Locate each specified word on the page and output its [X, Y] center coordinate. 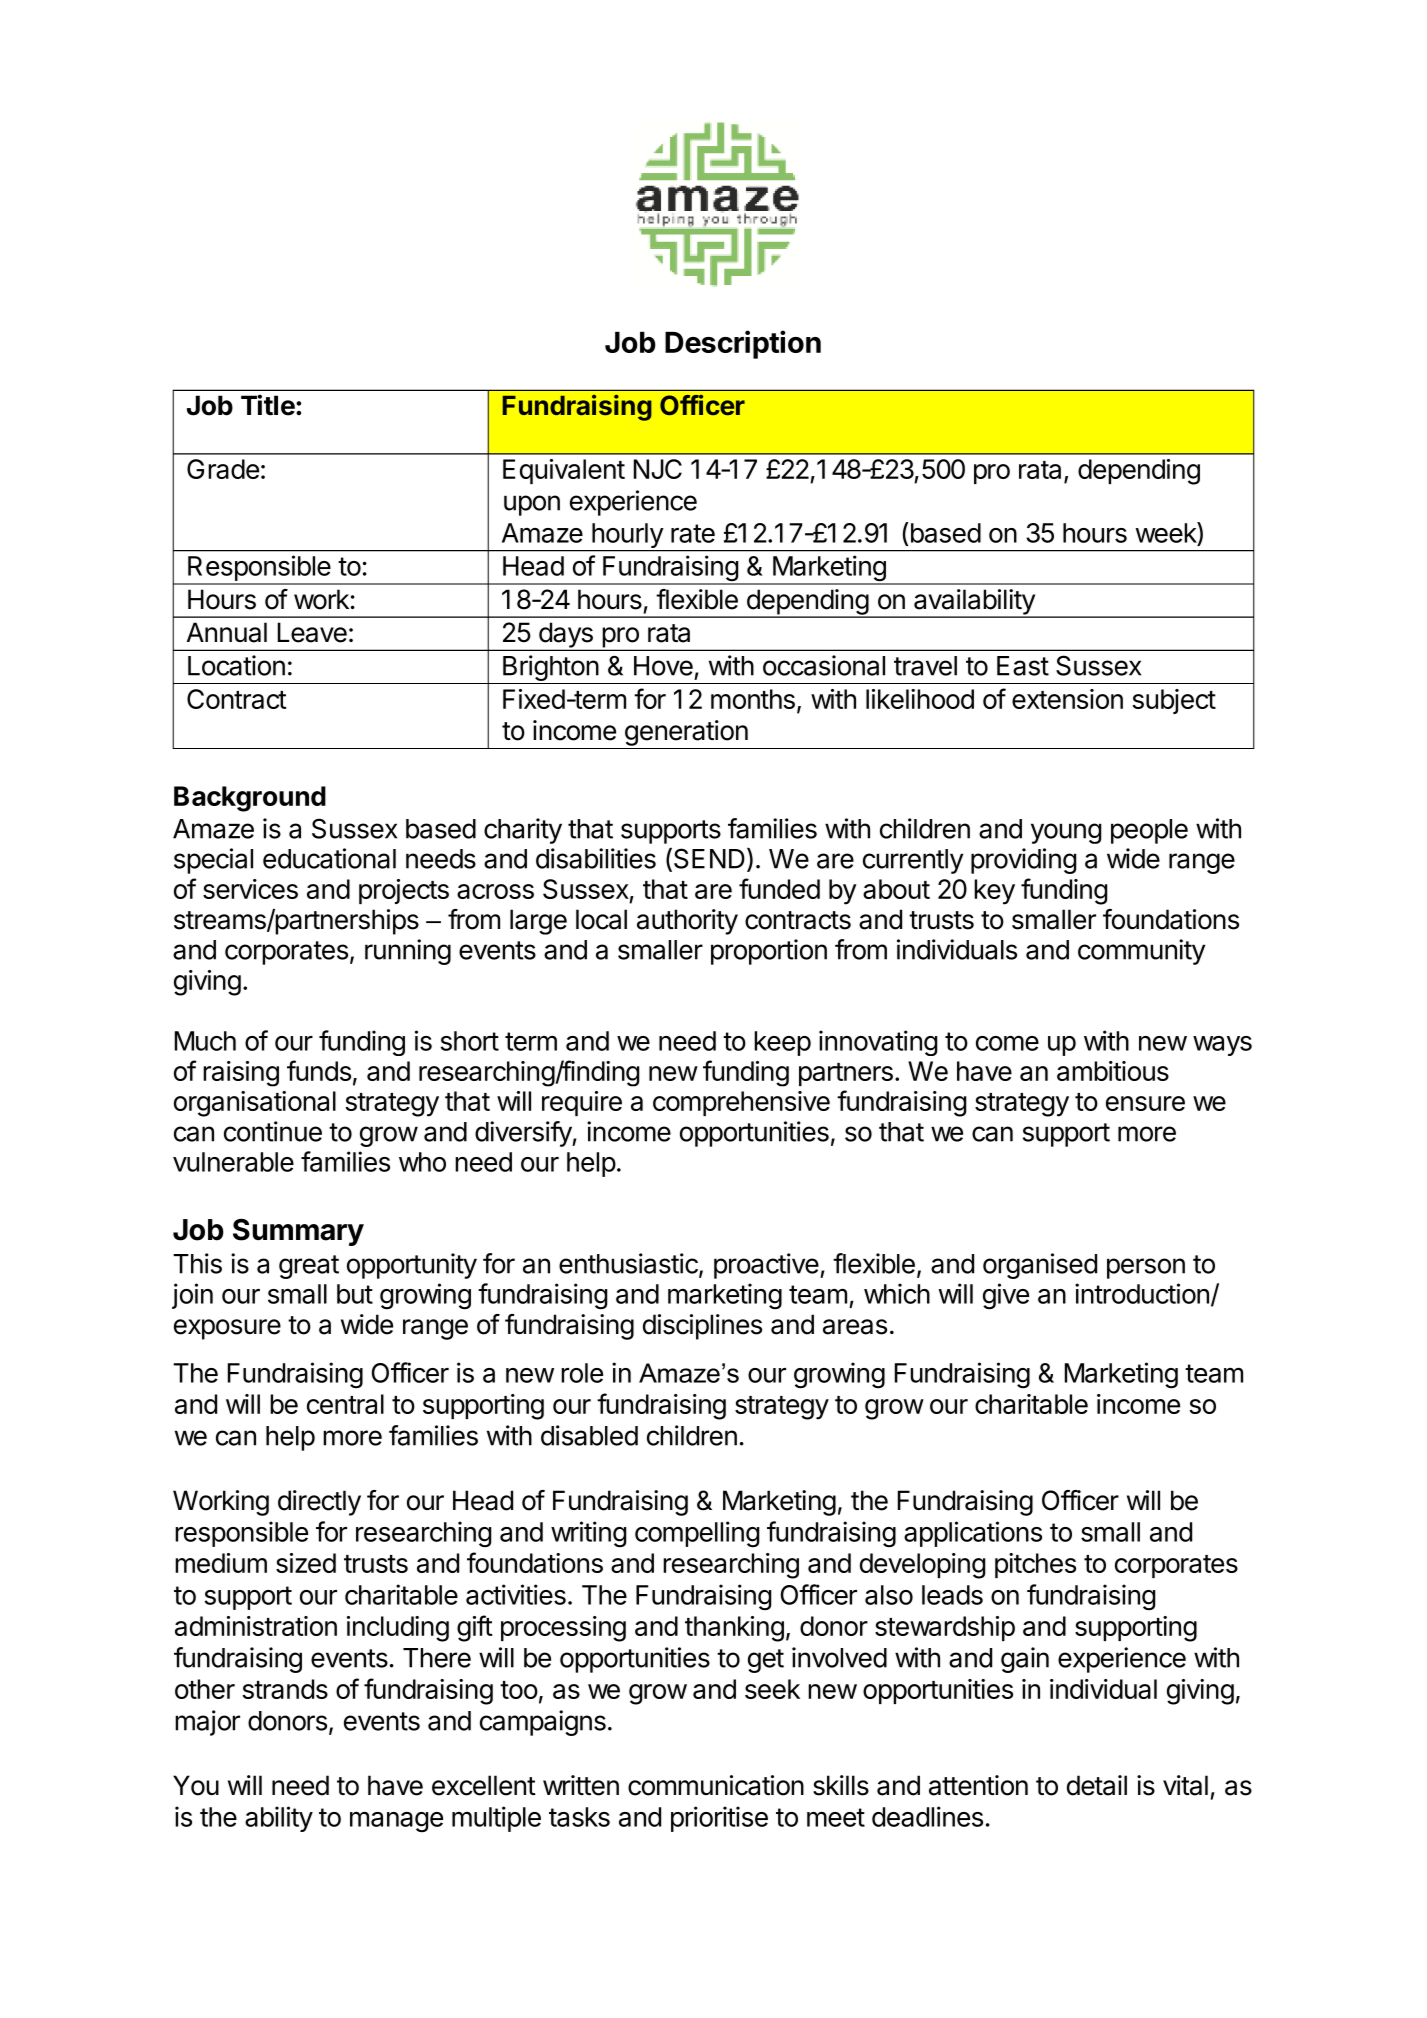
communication [716, 1785]
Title [269, 405]
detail [1097, 1785]
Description [743, 344]
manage [396, 1822]
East [1023, 666]
